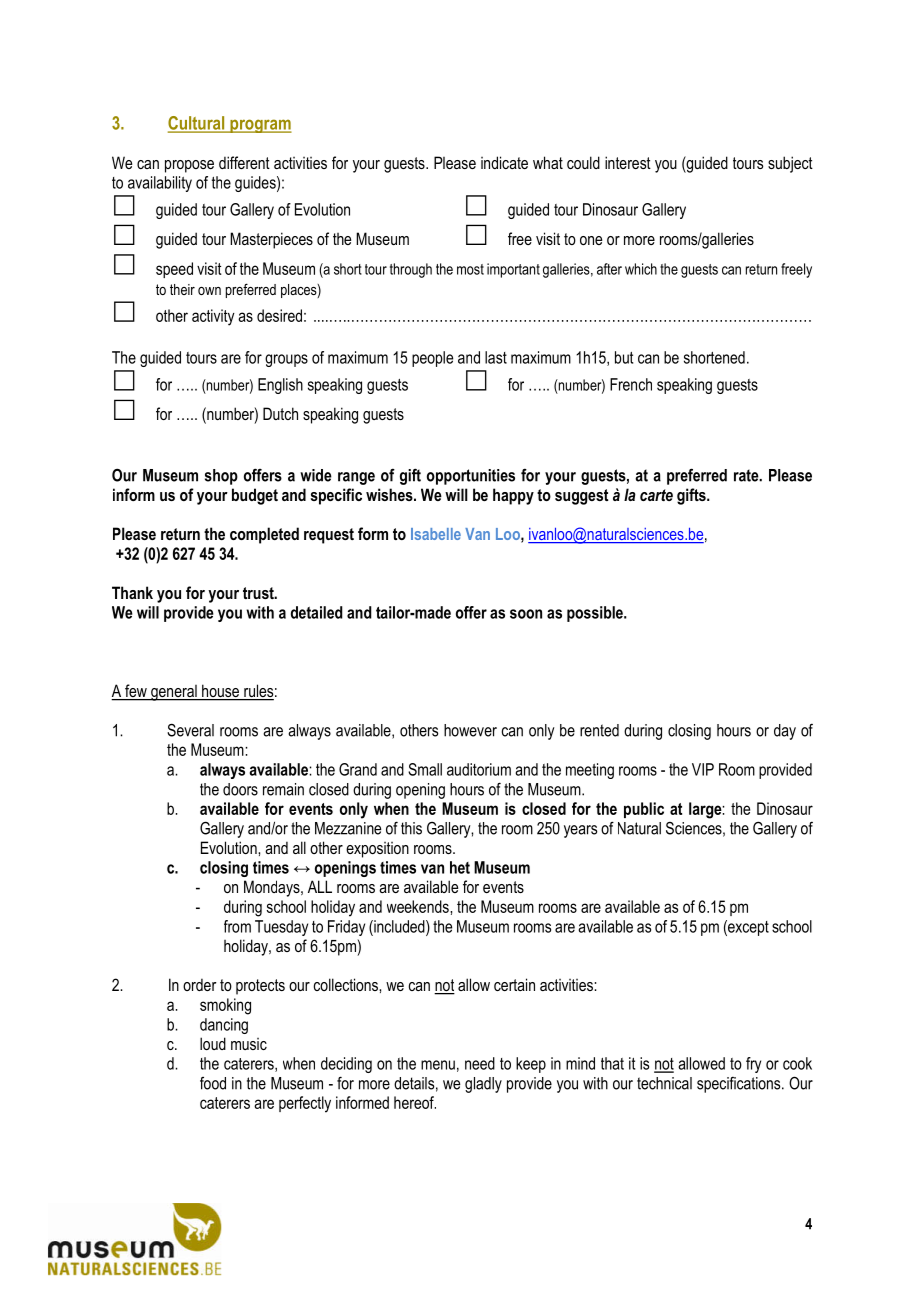  What do you see at coordinates (703, 769) in the screenshot?
I see `VIP` at bounding box center [703, 769].
